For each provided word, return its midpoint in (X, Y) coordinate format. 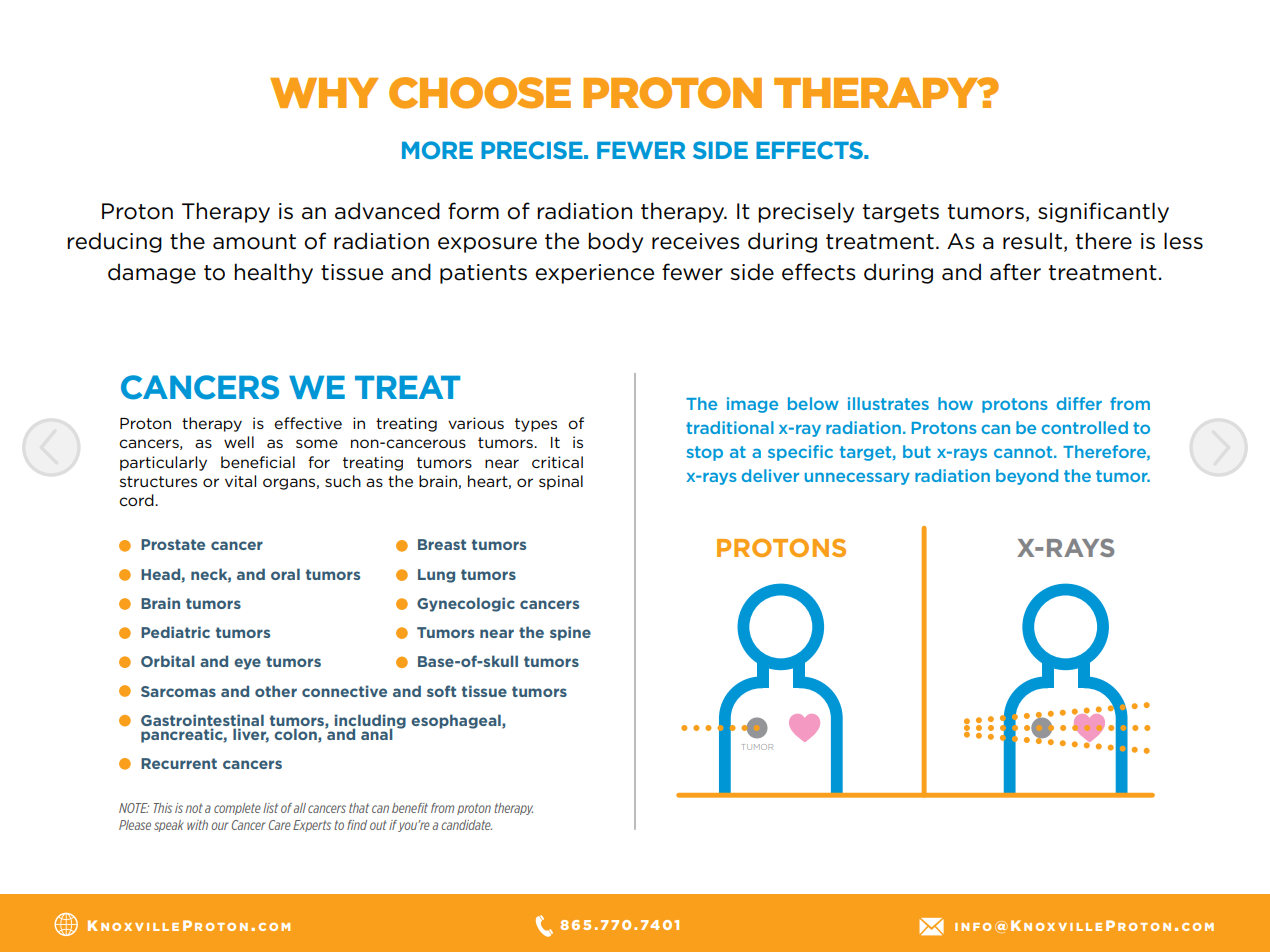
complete (237, 809)
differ (1079, 403)
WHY (324, 92)
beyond (1027, 477)
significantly (1103, 212)
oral (285, 574)
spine (570, 633)
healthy (273, 273)
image (752, 405)
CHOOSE (480, 93)
